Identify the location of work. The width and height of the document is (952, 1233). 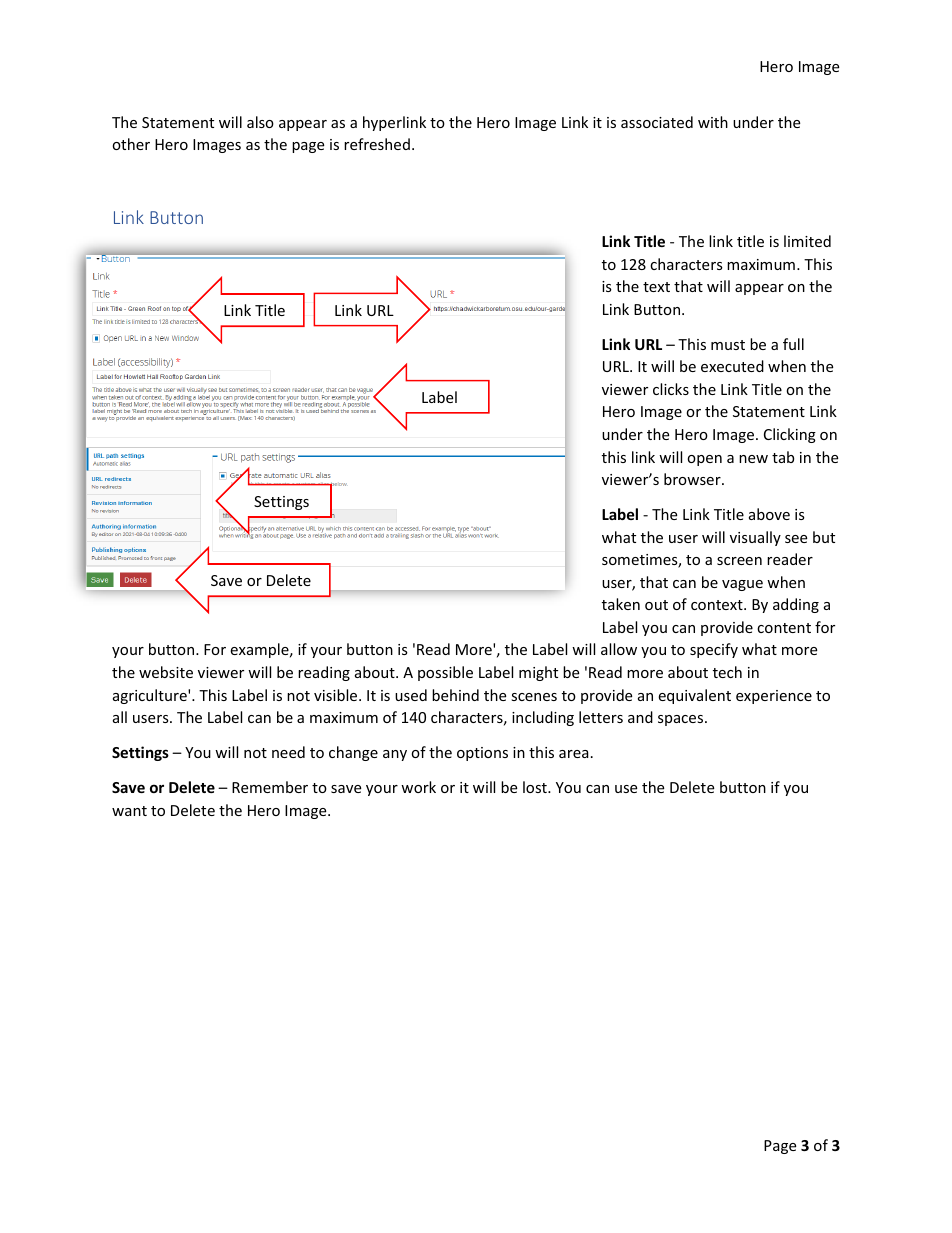
(418, 787).
